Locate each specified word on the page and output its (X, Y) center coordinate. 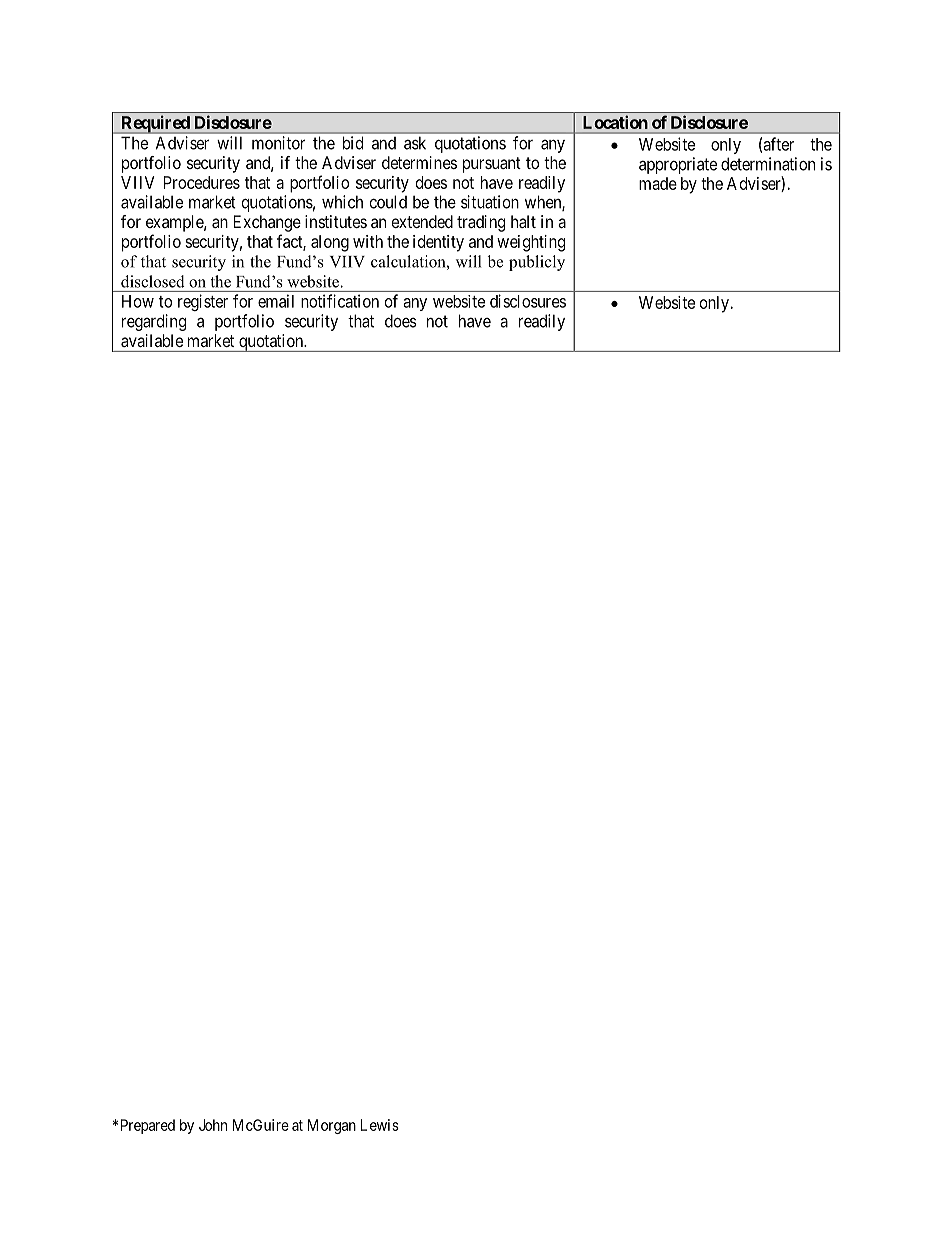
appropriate (678, 165)
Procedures (202, 182)
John (213, 1125)
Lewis (380, 1125)
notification (340, 301)
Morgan (332, 1126)
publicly (537, 263)
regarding (154, 322)
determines (419, 162)
